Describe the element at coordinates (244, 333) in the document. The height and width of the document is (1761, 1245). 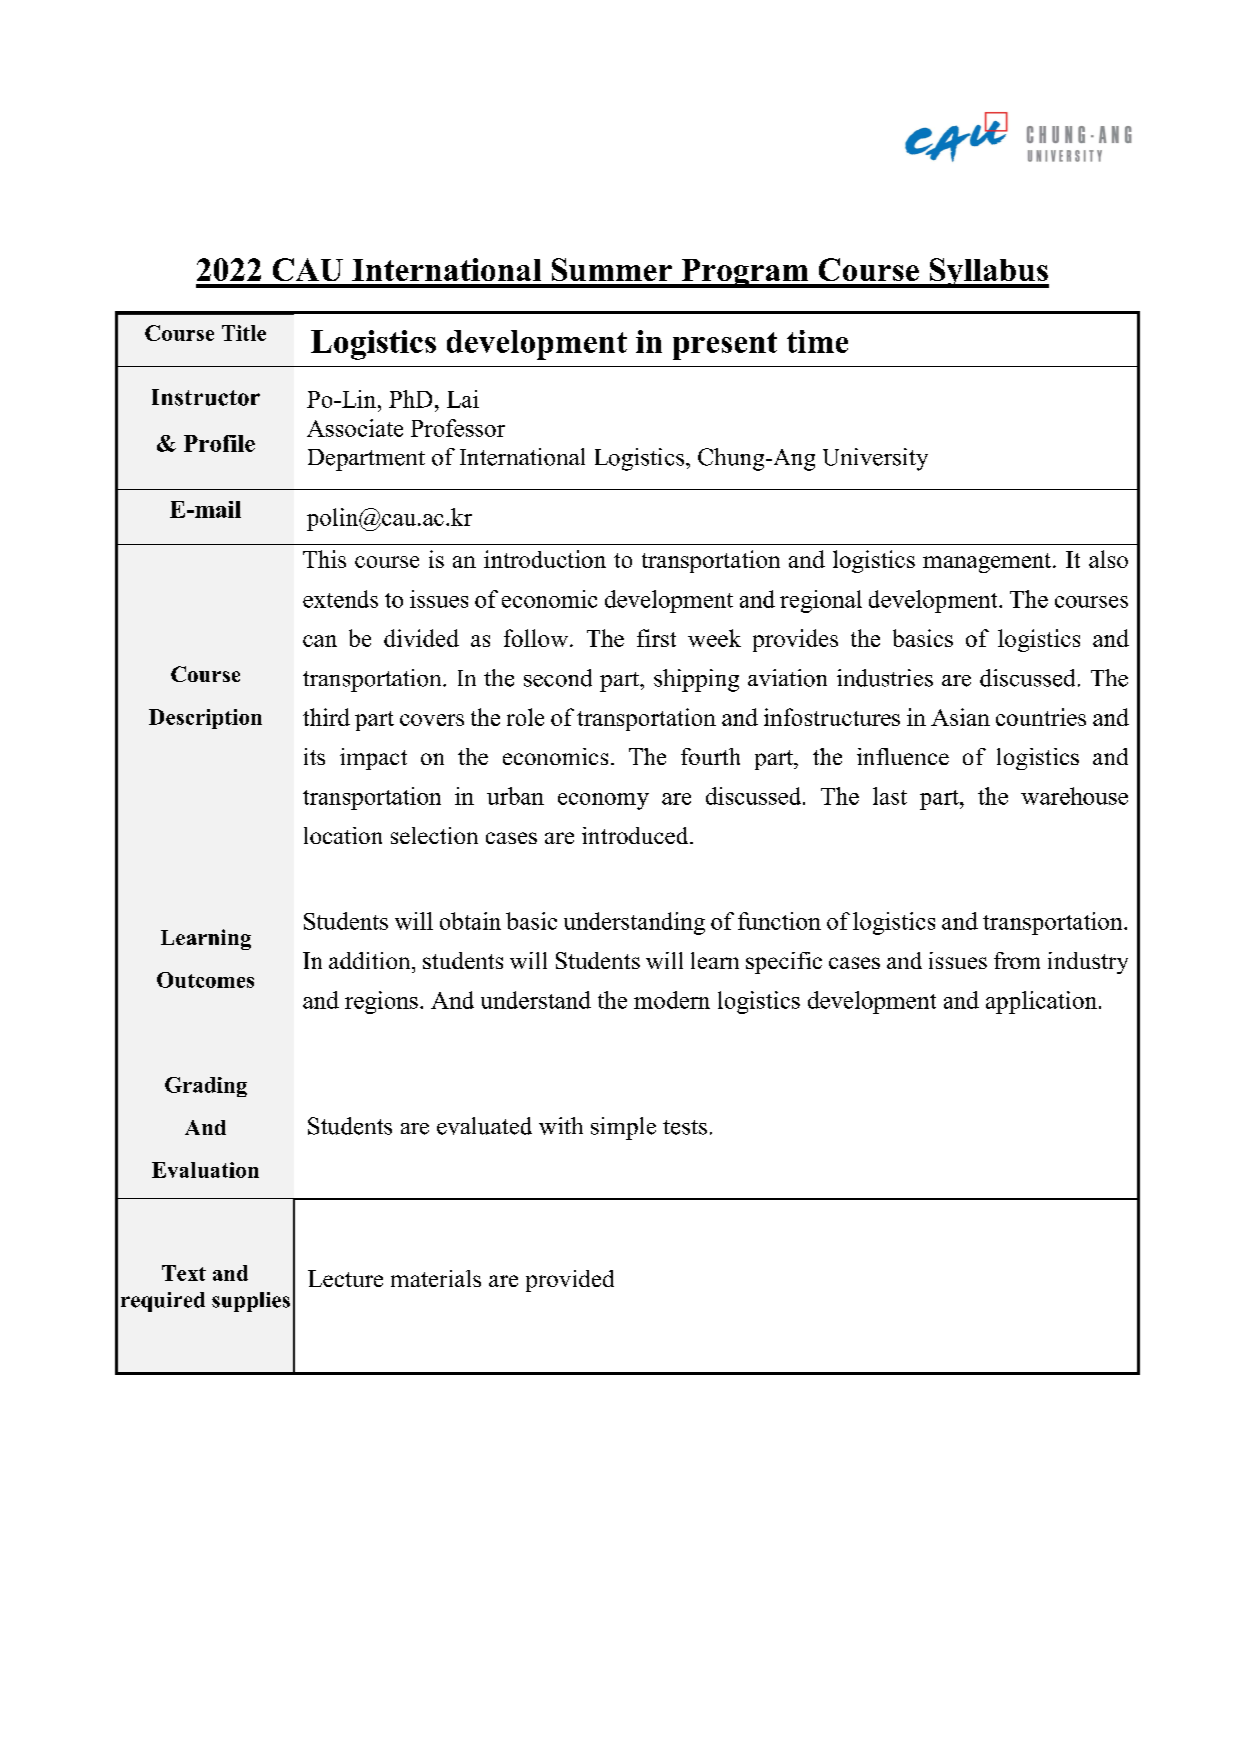
I see `Title` at that location.
